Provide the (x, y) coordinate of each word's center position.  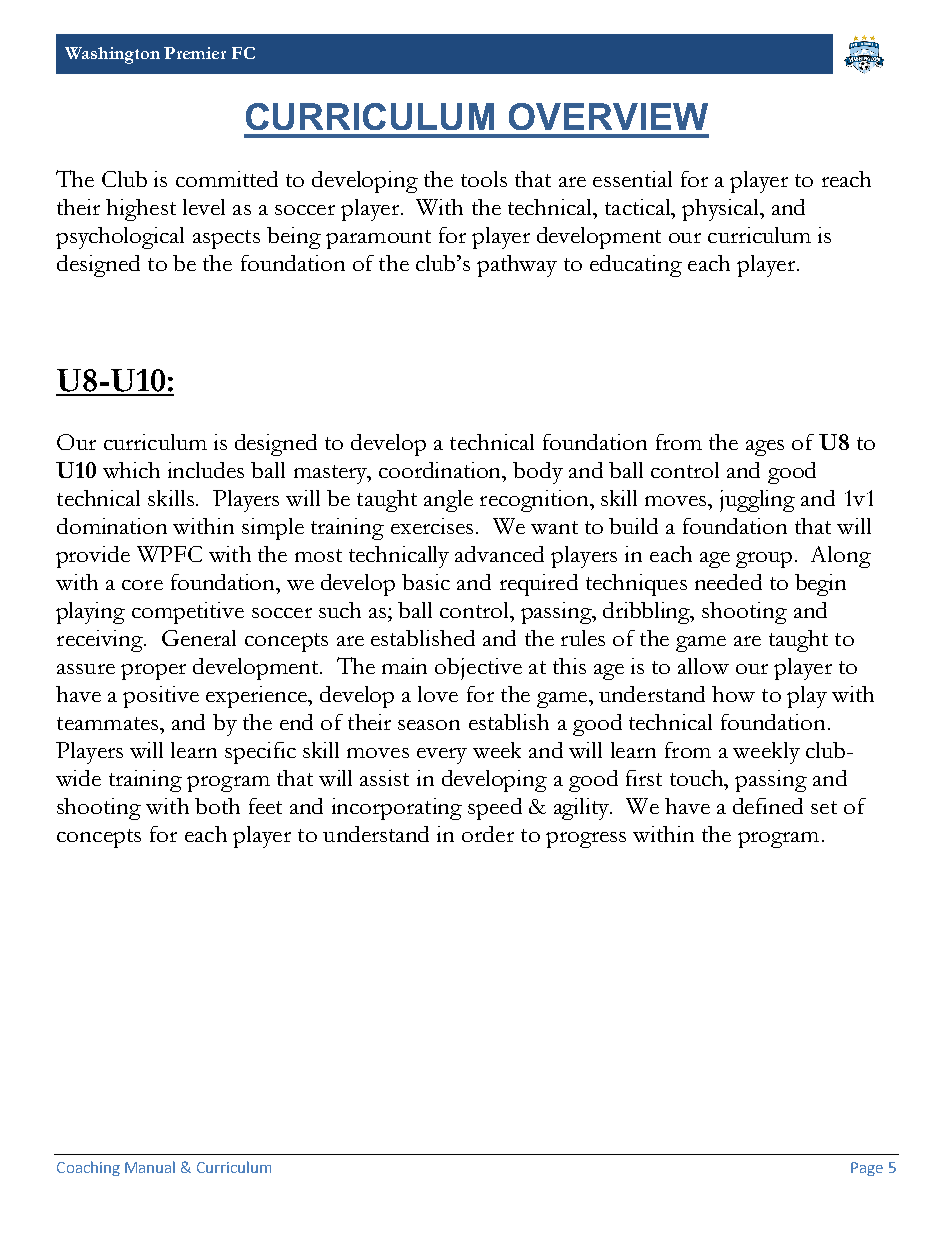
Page (867, 1169)
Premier (195, 53)
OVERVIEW (608, 116)
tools (484, 179)
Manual (150, 1167)
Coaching (88, 1168)
